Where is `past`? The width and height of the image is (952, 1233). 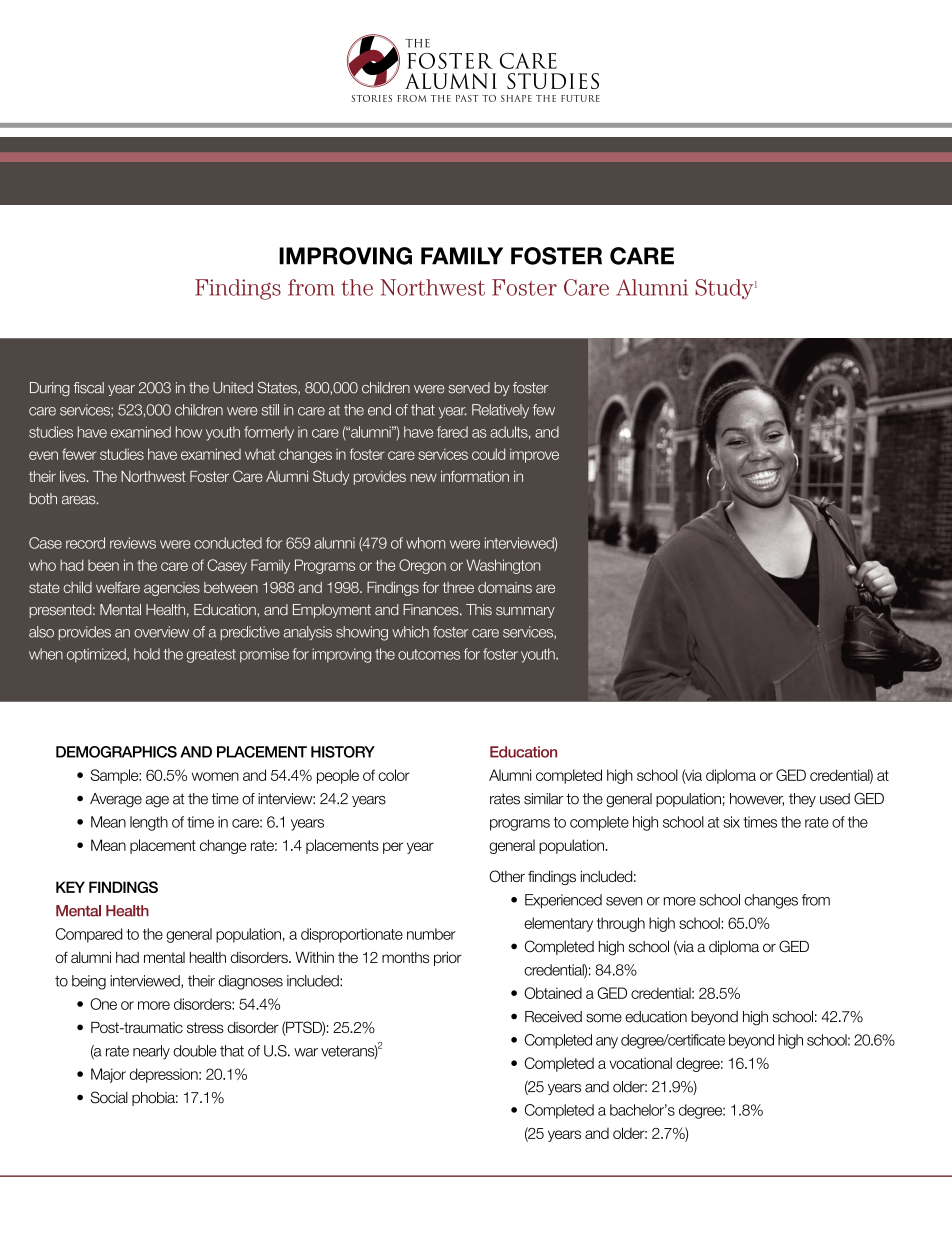 past is located at coordinates (467, 98).
